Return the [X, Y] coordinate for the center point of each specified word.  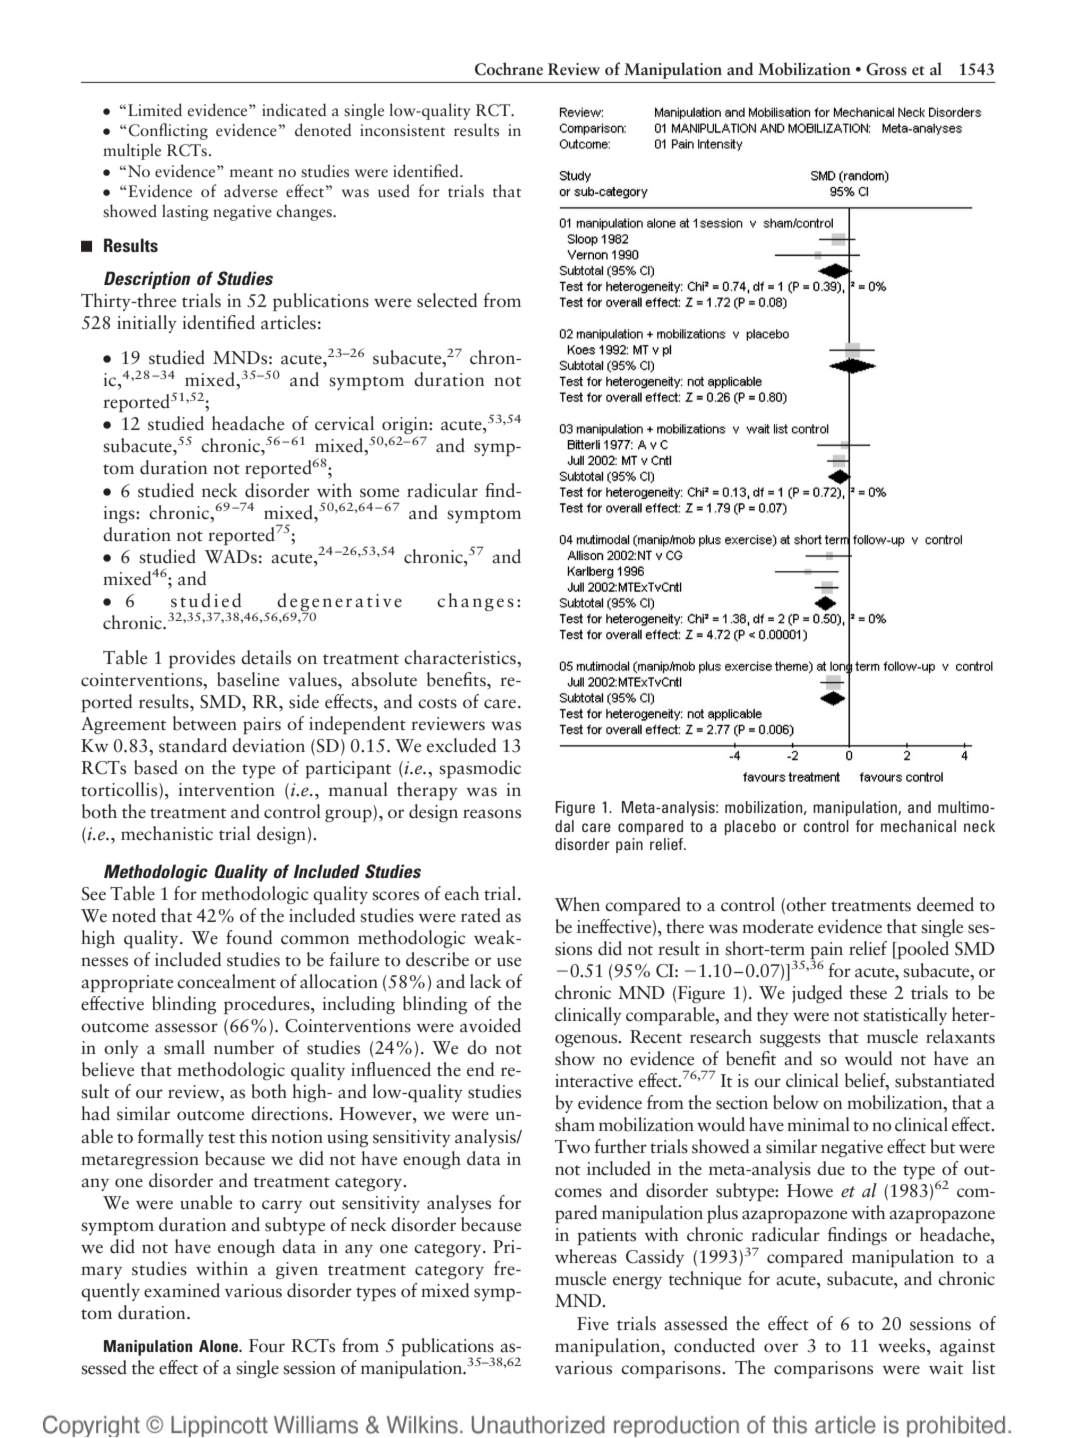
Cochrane [509, 69]
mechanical [918, 826]
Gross [886, 69]
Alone [220, 1346]
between [205, 723]
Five [593, 1324]
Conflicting [168, 131]
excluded [461, 745]
